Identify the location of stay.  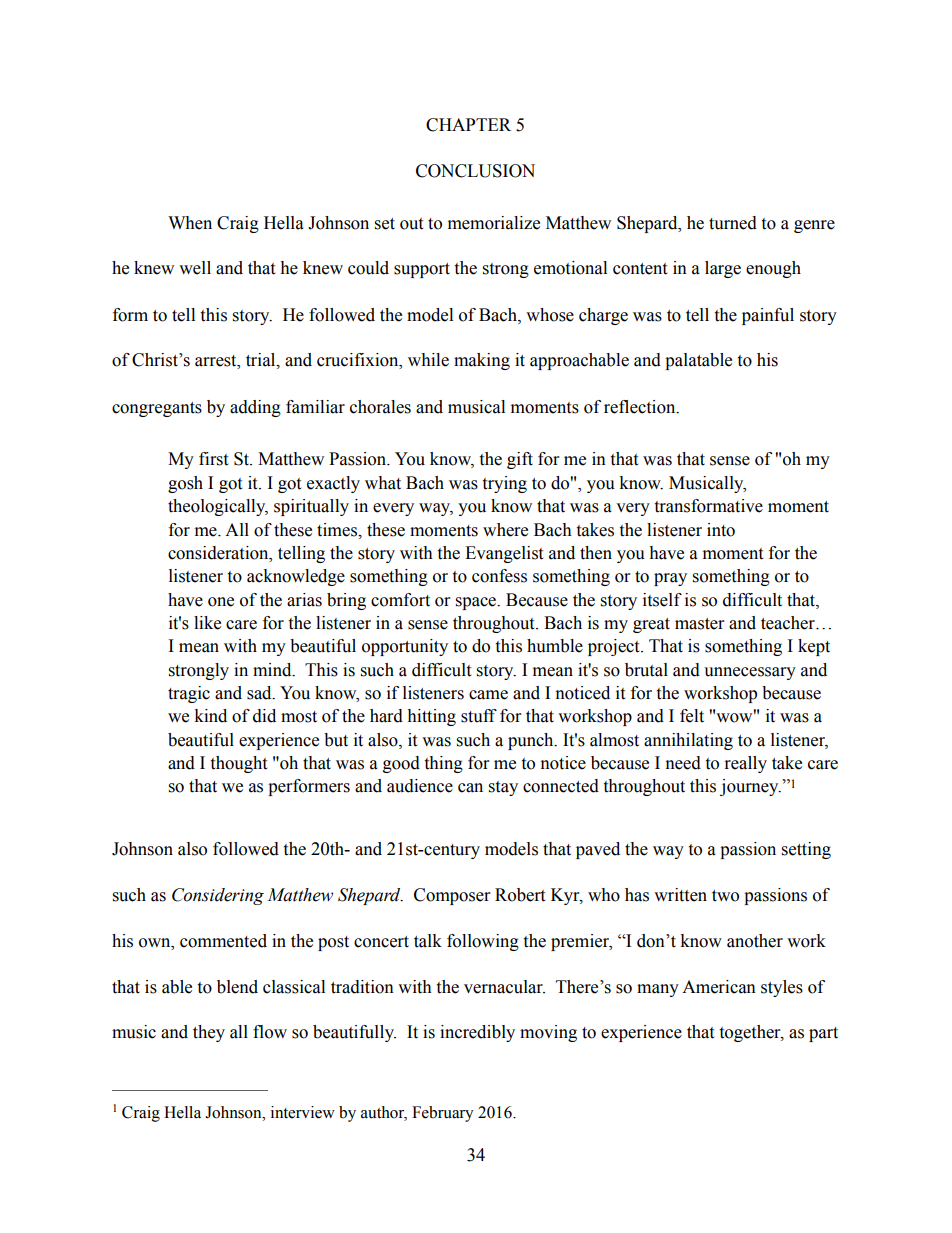
(503, 788).
